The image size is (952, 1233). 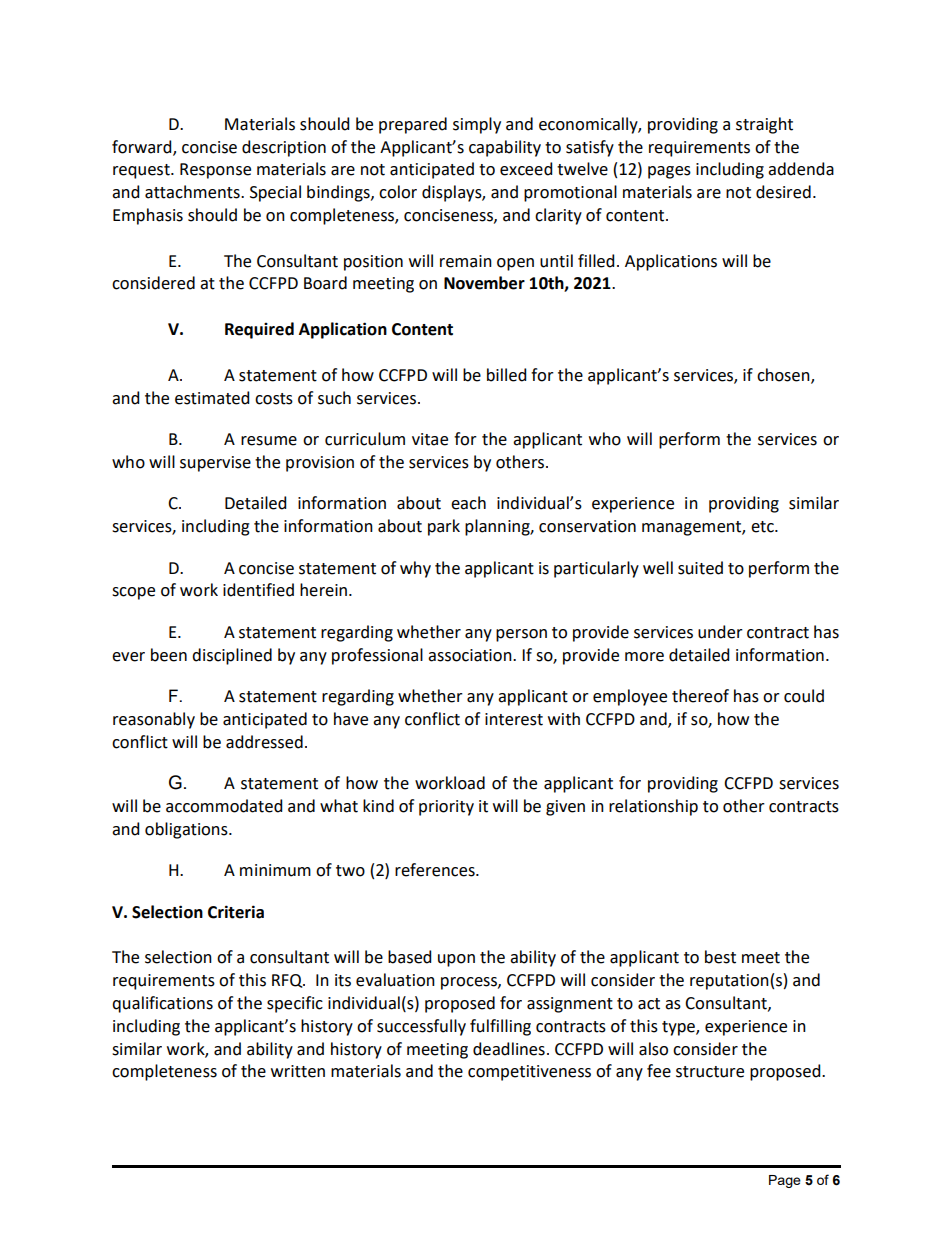 What do you see at coordinates (500, 1027) in the document?
I see `fulfilling` at bounding box center [500, 1027].
